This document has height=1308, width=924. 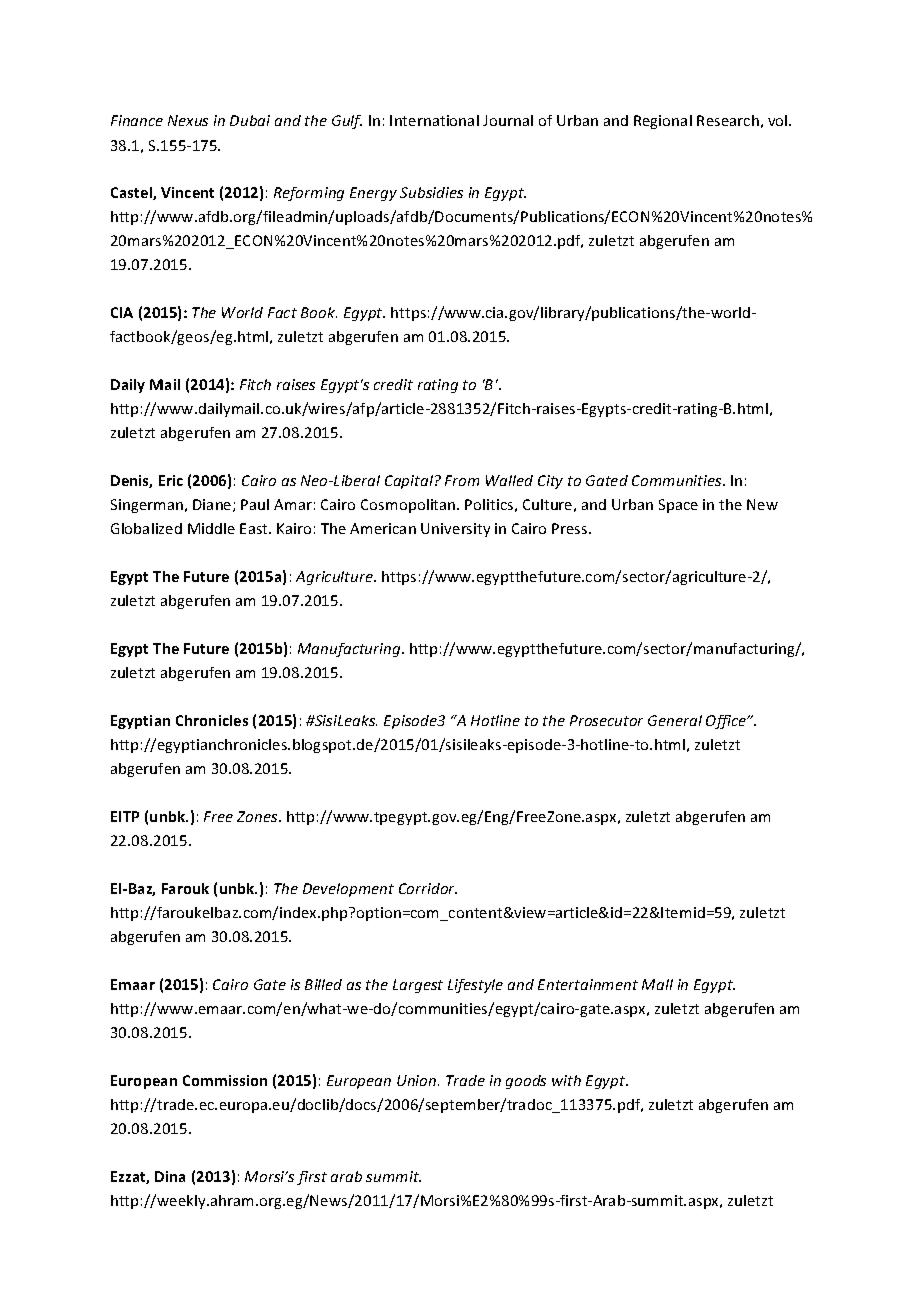 I want to click on with, so click(x=566, y=1080).
